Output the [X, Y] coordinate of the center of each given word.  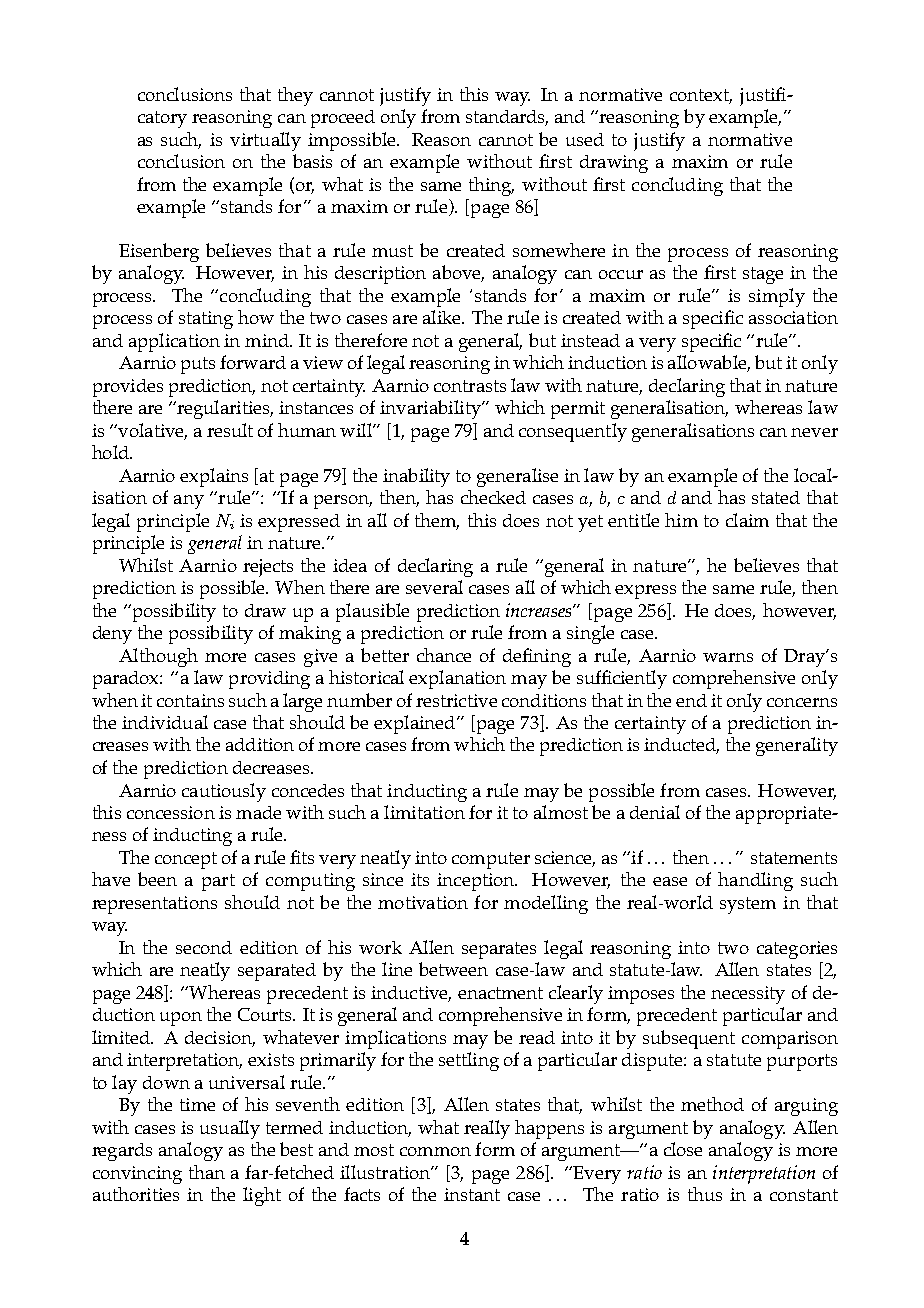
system [748, 905]
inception [476, 882]
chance [444, 655]
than [207, 1172]
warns [728, 657]
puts [198, 365]
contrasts [470, 386]
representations [154, 905]
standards [507, 118]
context [701, 96]
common [435, 1151]
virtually [265, 141]
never [814, 432]
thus [705, 1194]
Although [158, 657]
